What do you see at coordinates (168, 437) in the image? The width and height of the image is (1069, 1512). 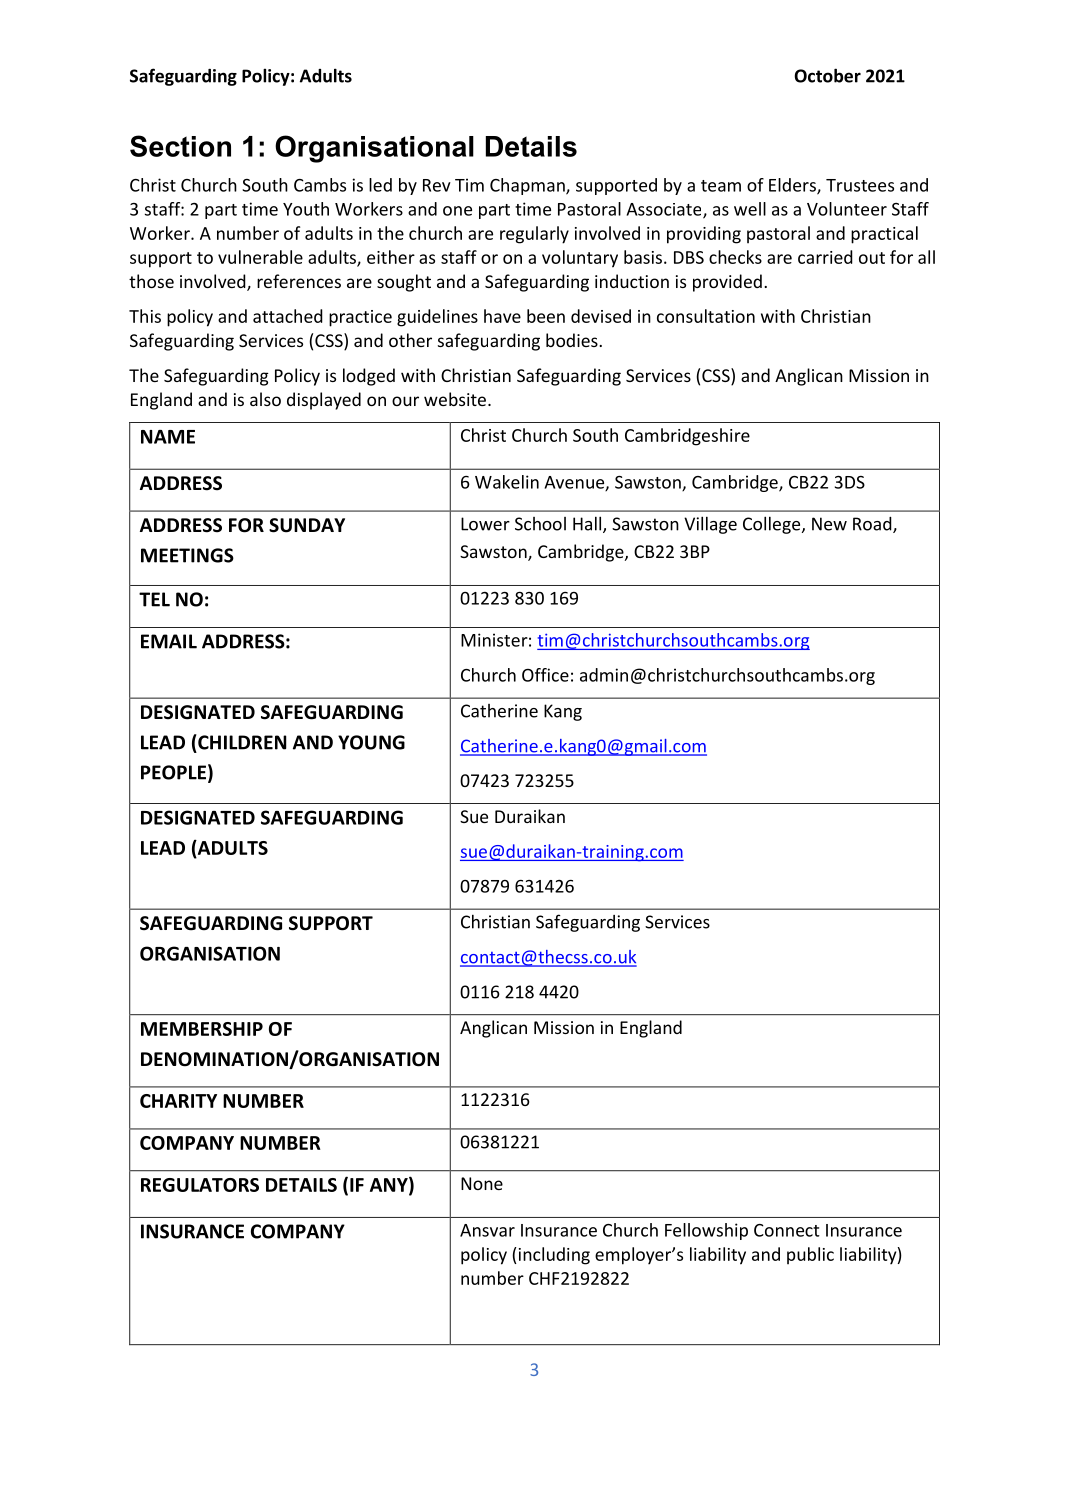 I see `NAME` at bounding box center [168, 437].
